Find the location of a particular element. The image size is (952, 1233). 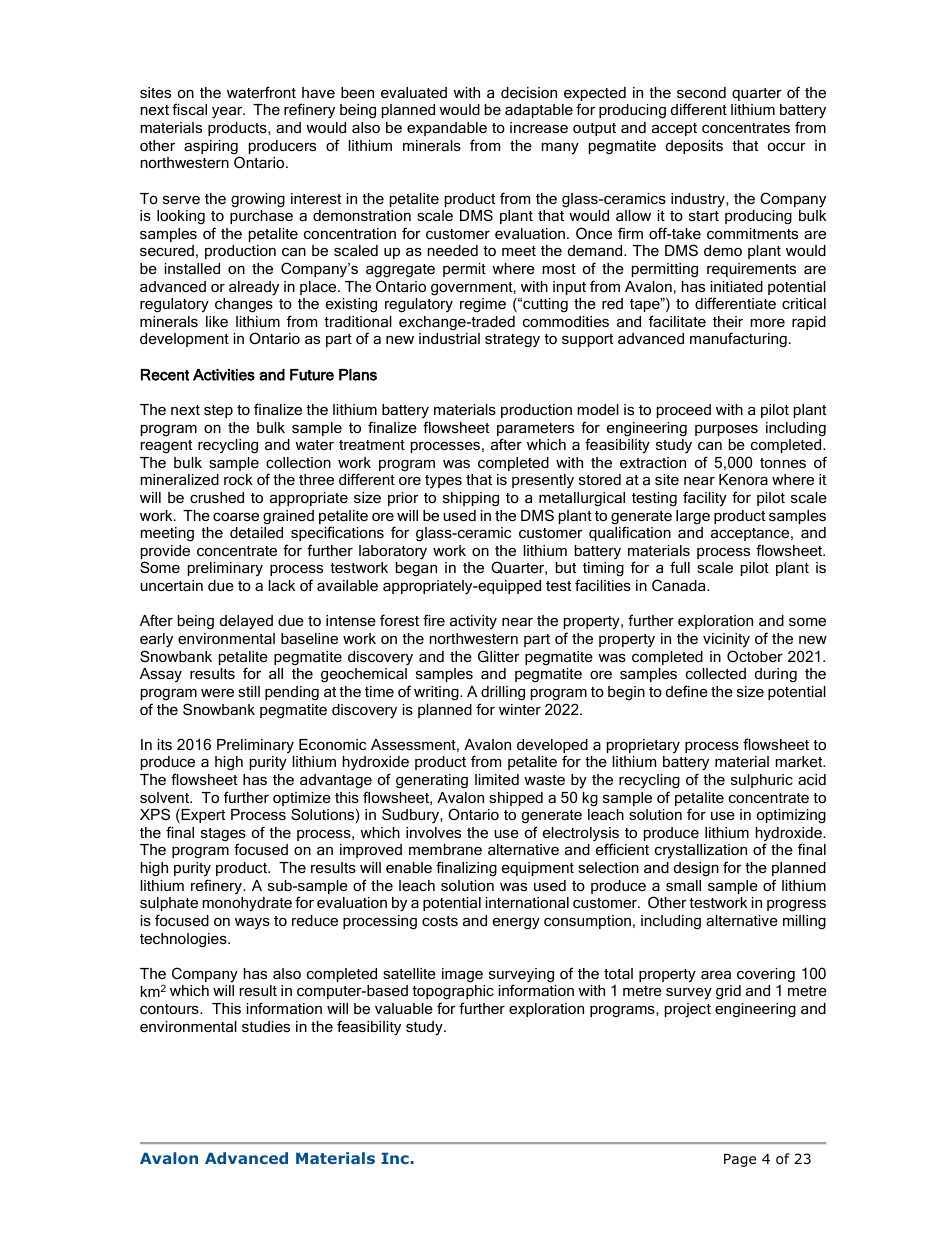

valuable is located at coordinates (404, 1008).
